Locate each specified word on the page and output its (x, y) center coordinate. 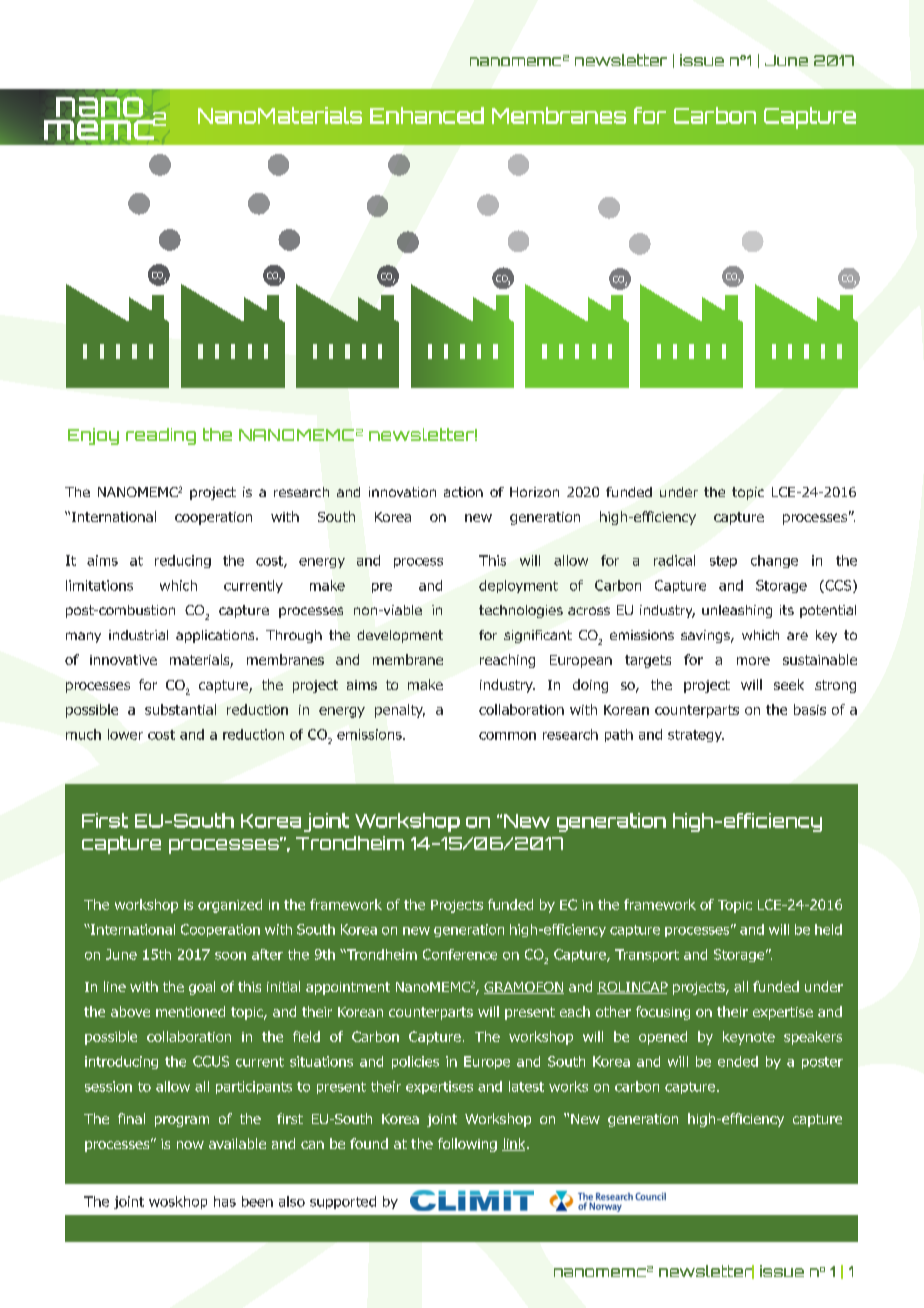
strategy (696, 736)
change (774, 561)
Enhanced (427, 115)
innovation (402, 492)
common (507, 736)
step (723, 562)
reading (161, 436)
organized (230, 906)
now (190, 1145)
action (463, 492)
